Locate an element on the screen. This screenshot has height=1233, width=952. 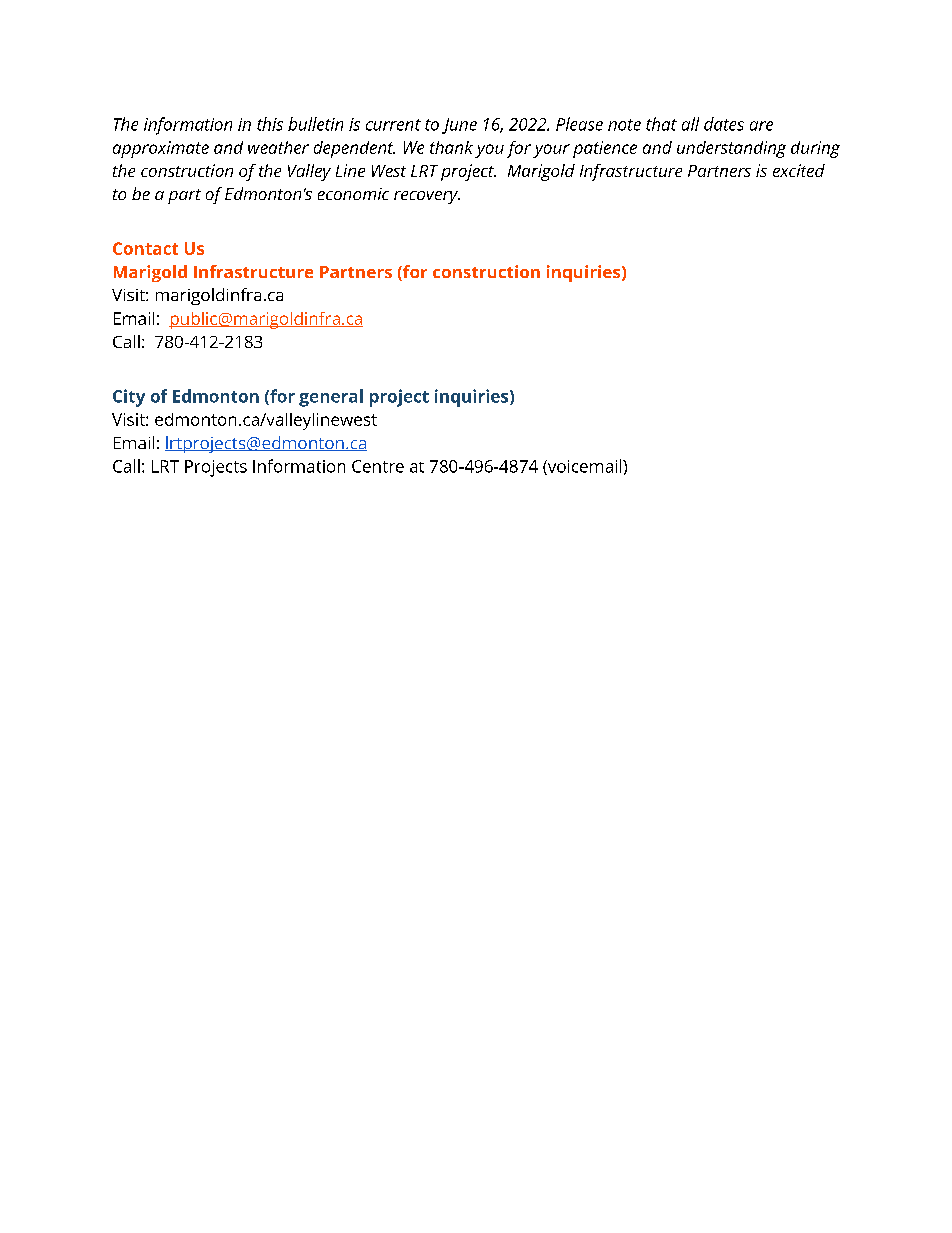
during is located at coordinates (815, 149).
